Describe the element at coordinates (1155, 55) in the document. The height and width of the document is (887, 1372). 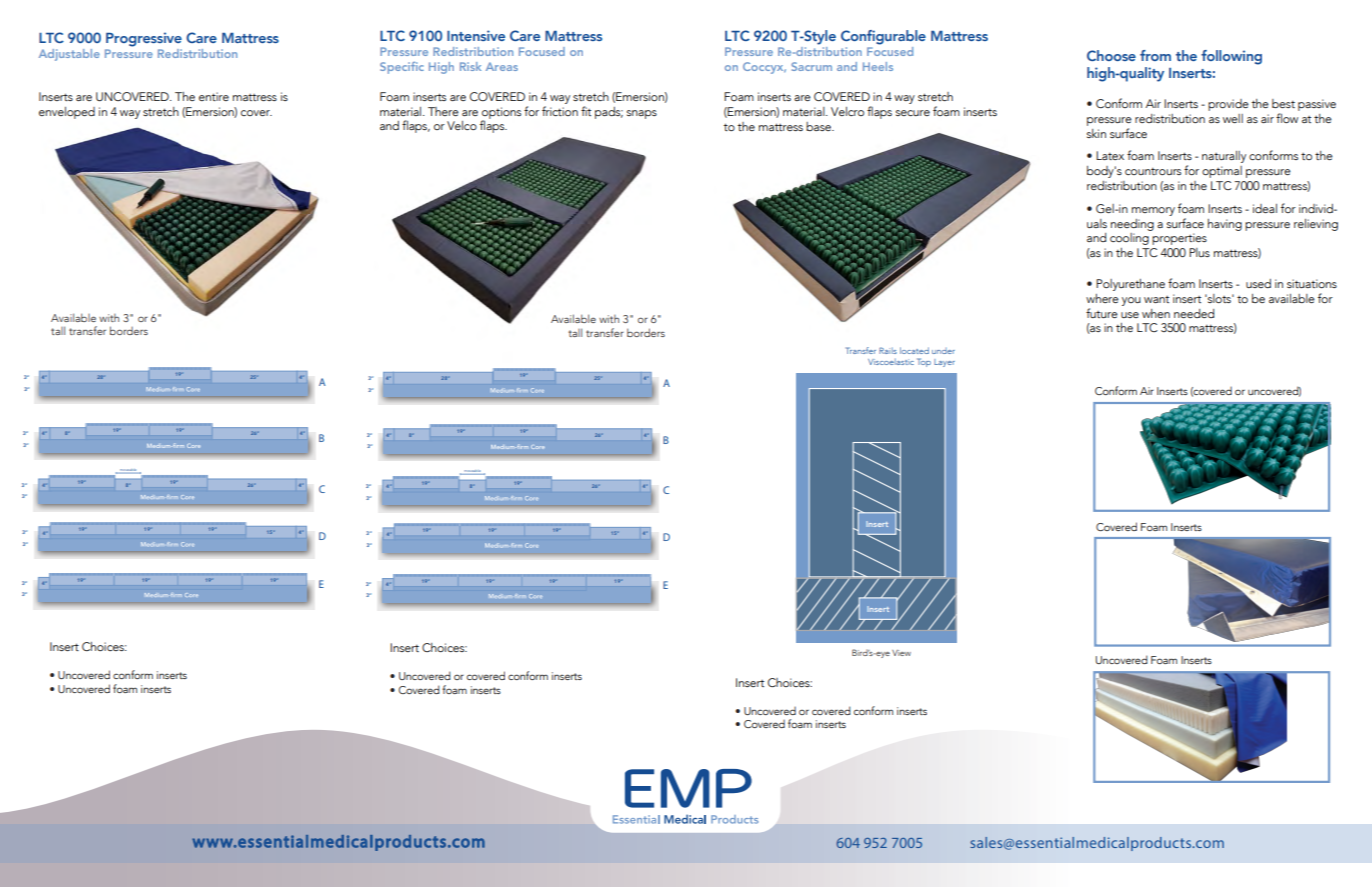
I see `from` at that location.
